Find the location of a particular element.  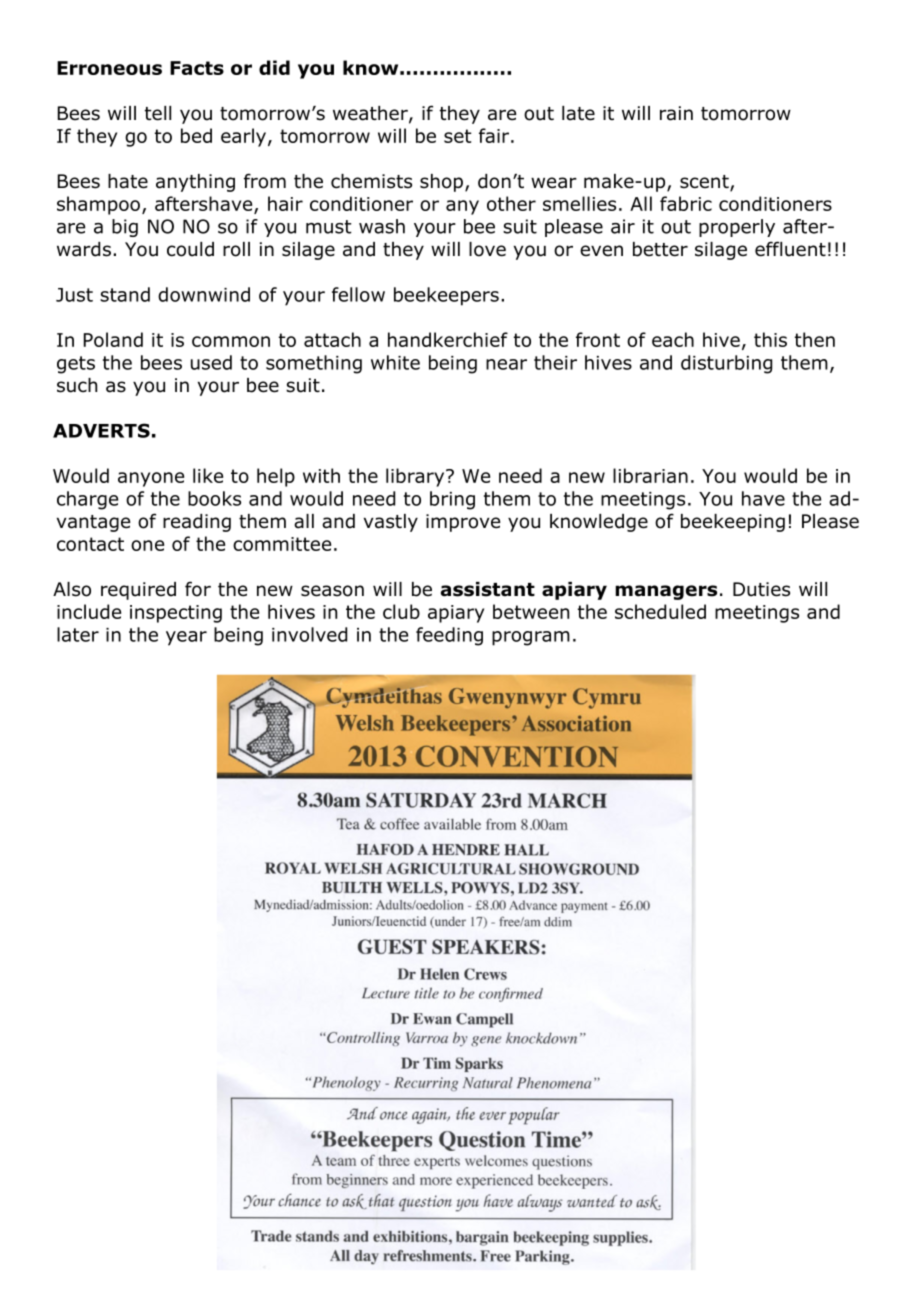

librarian is located at coordinates (650, 475).
